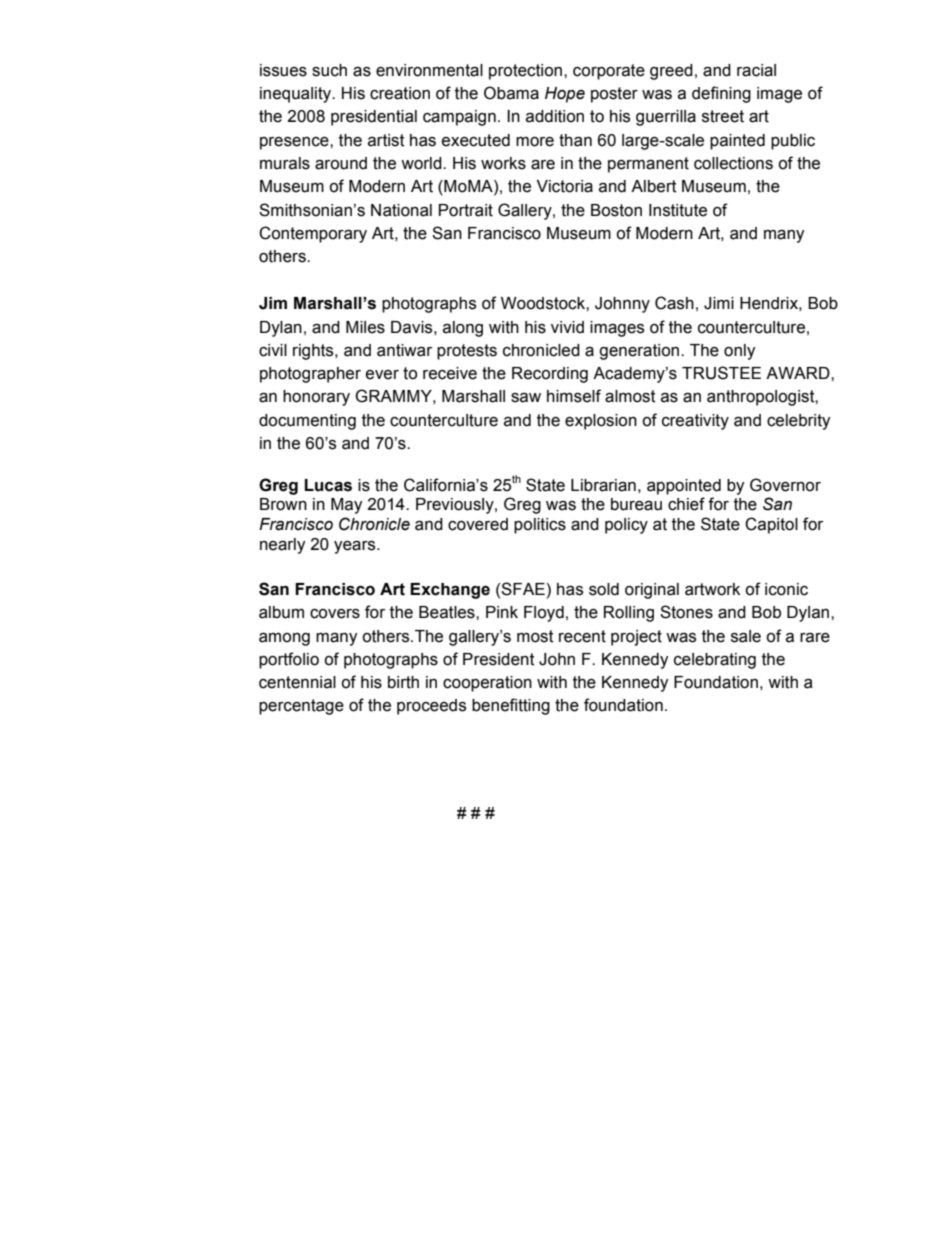  What do you see at coordinates (567, 327) in the screenshot?
I see `vivid` at bounding box center [567, 327].
